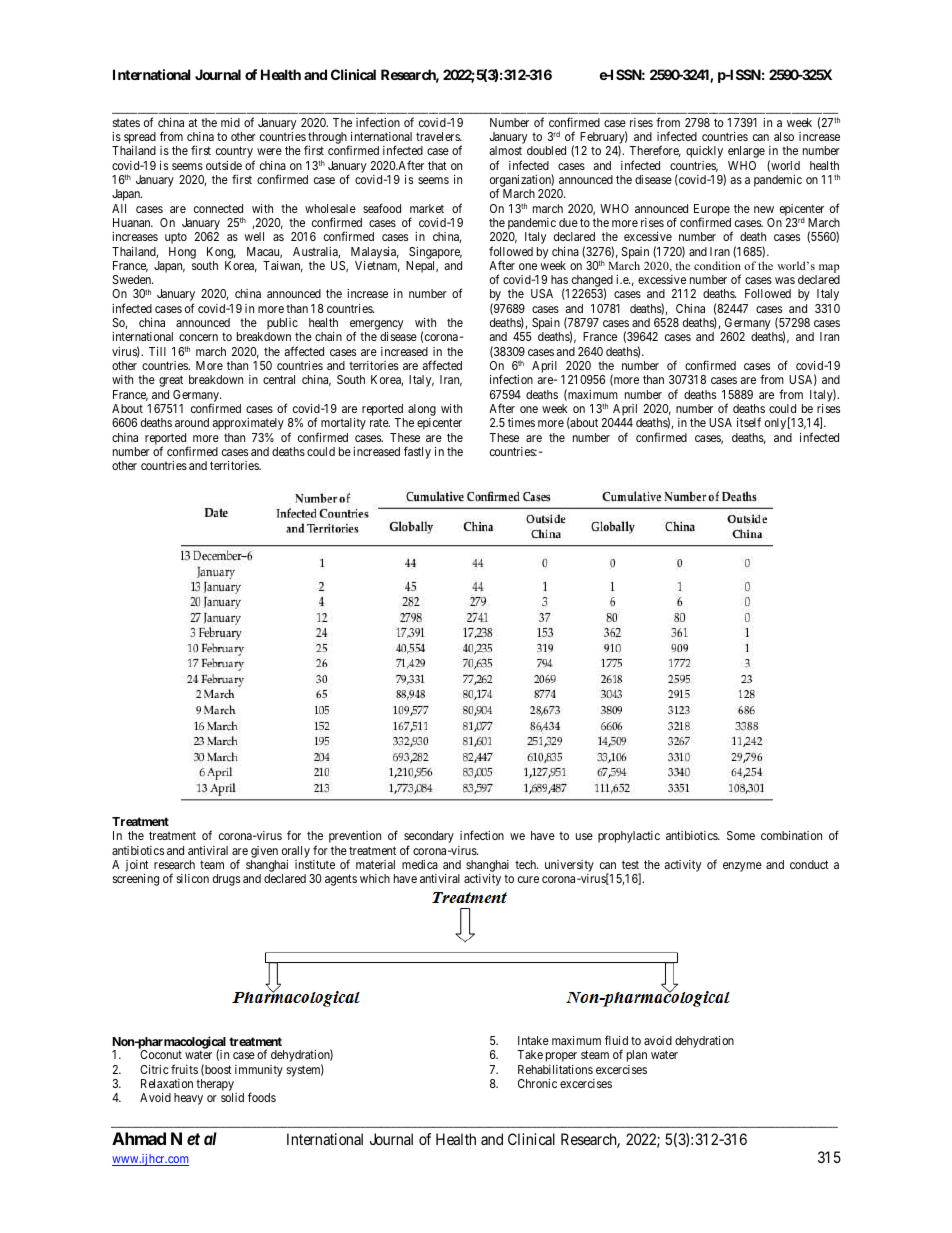 The height and width of the page is (1233, 952). I want to click on Chronic, so click(537, 1083).
